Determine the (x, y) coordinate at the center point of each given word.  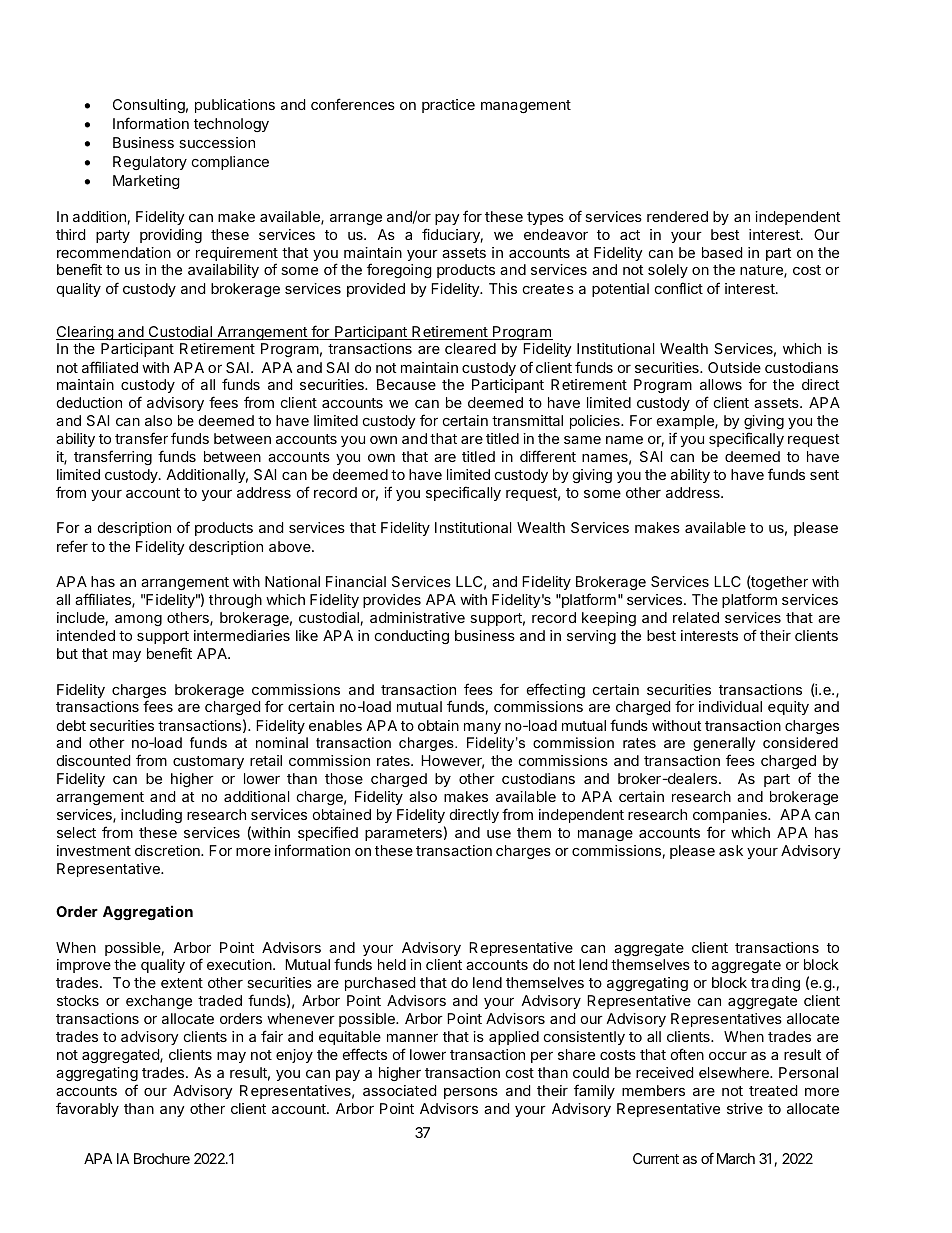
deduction (89, 402)
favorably (87, 1109)
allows (721, 384)
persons (471, 1093)
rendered (677, 216)
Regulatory (150, 163)
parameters (403, 834)
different (548, 456)
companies (731, 816)
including (151, 816)
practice (448, 106)
